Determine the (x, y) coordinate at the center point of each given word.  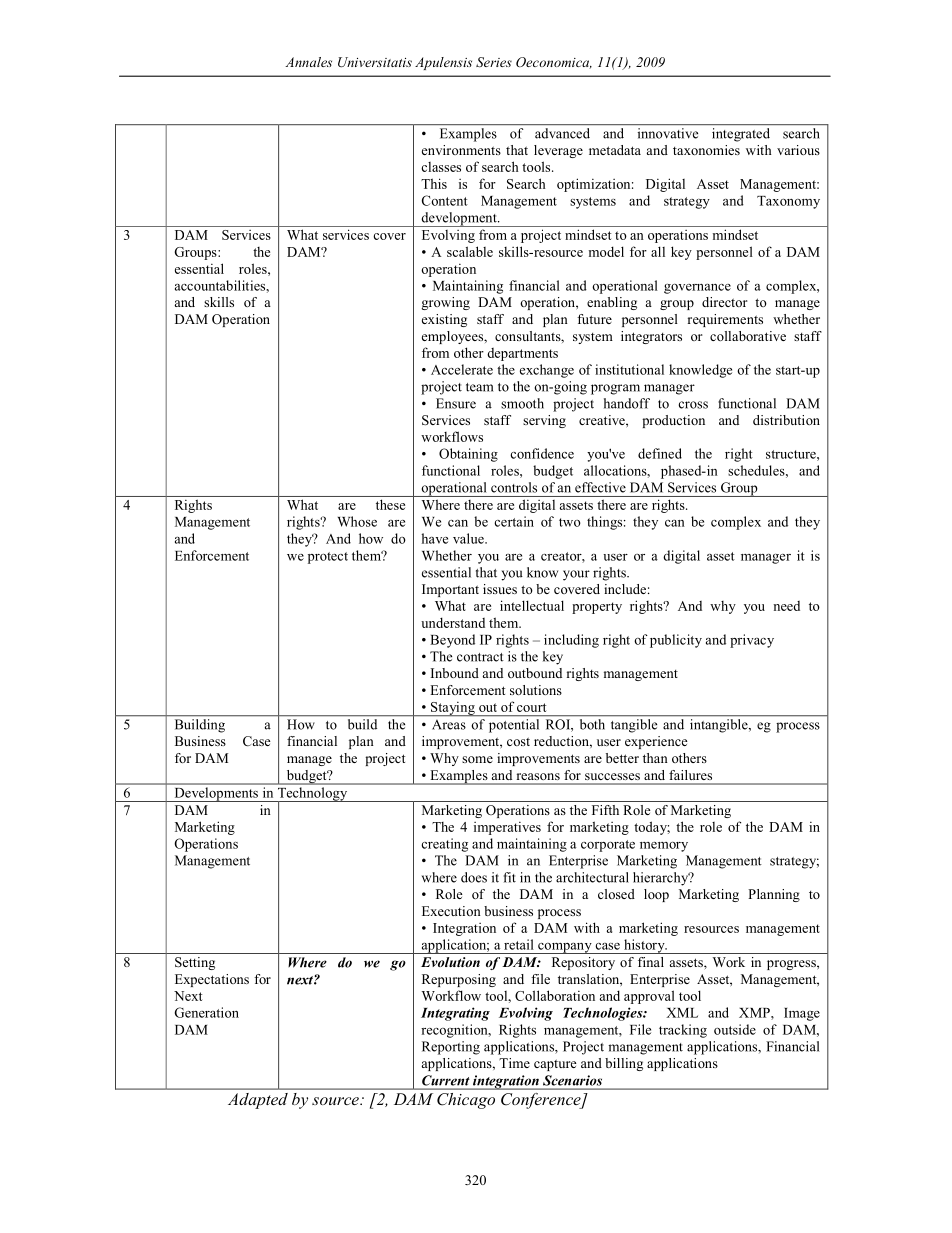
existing (444, 320)
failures (691, 775)
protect (328, 558)
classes (441, 167)
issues (500, 589)
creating (444, 845)
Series (494, 62)
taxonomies (706, 150)
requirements (725, 320)
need (786, 606)
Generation (206, 1012)
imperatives (507, 828)
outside (735, 1029)
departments (522, 354)
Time (514, 1063)
